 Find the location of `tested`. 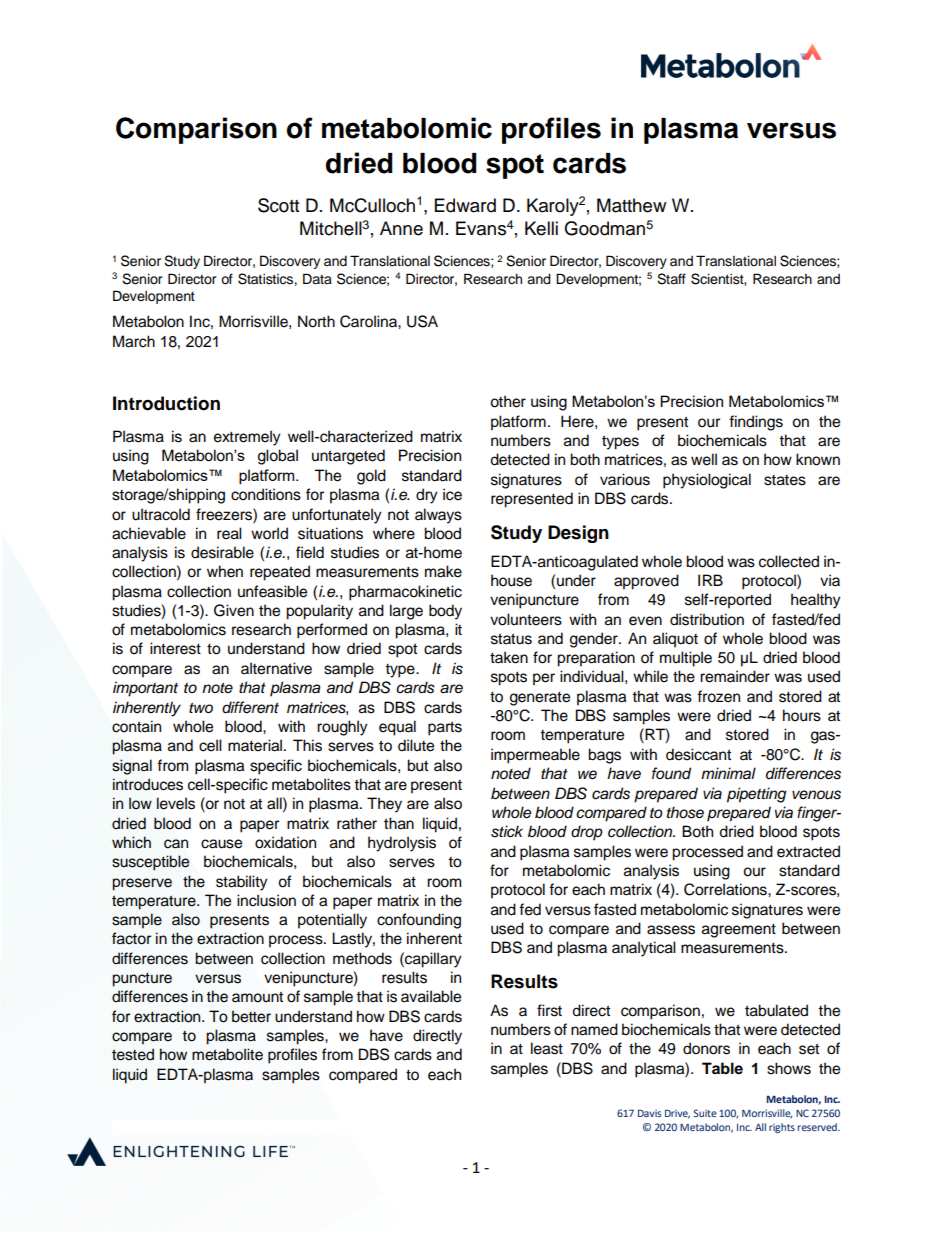

tested is located at coordinates (133, 1054).
